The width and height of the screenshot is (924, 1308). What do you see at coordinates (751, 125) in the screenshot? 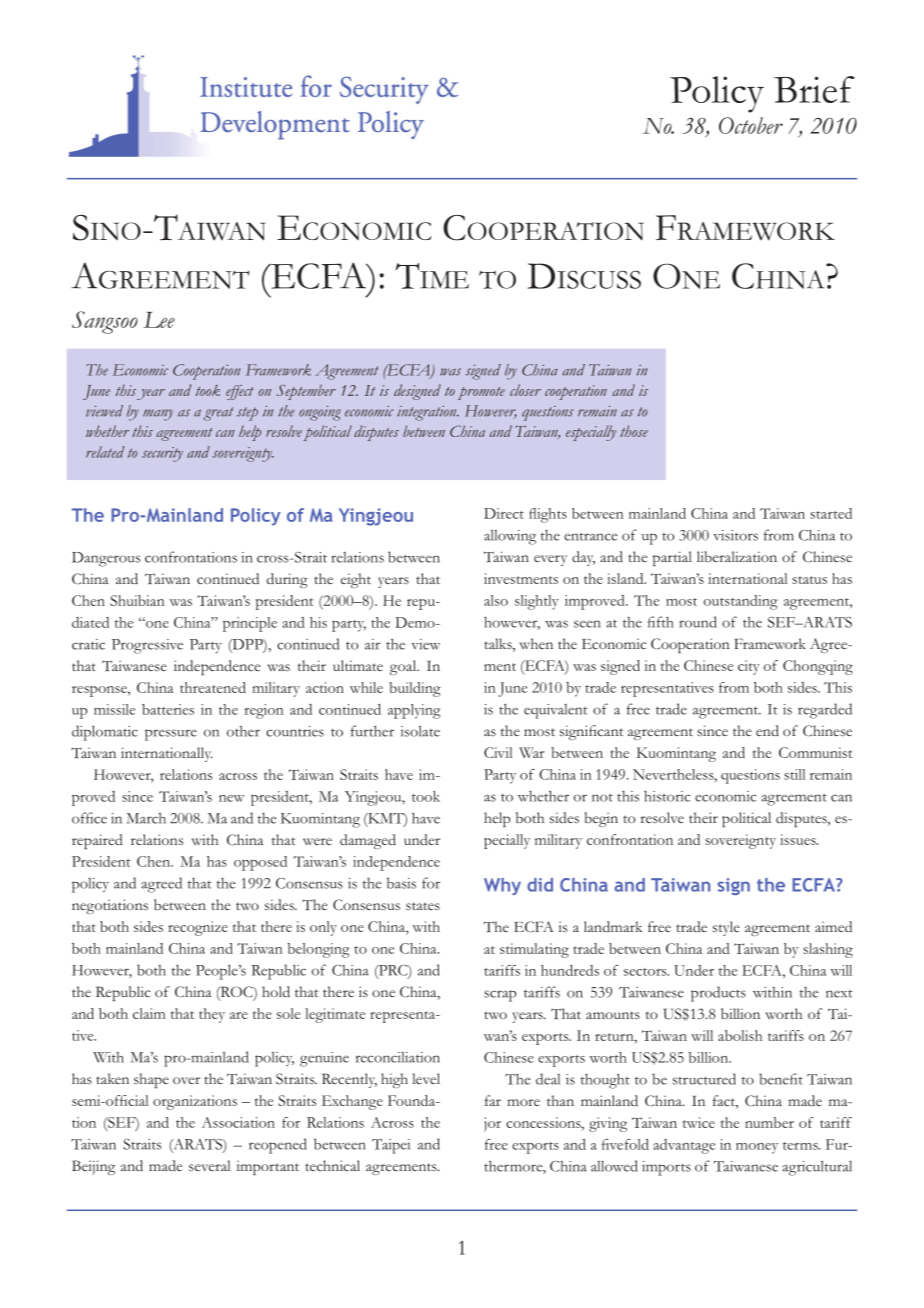
I see `October` at bounding box center [751, 125].
